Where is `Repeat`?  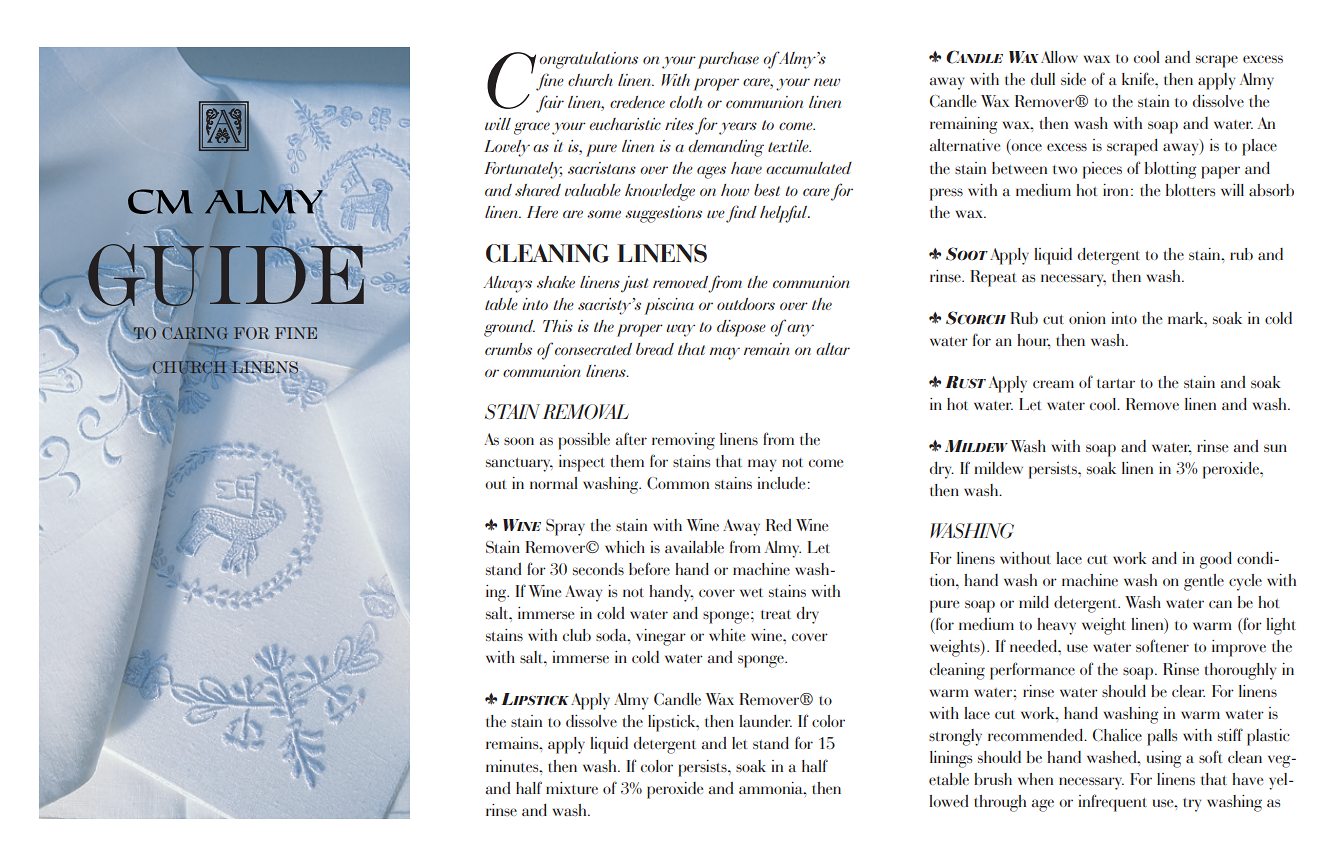
Repeat is located at coordinates (994, 278).
